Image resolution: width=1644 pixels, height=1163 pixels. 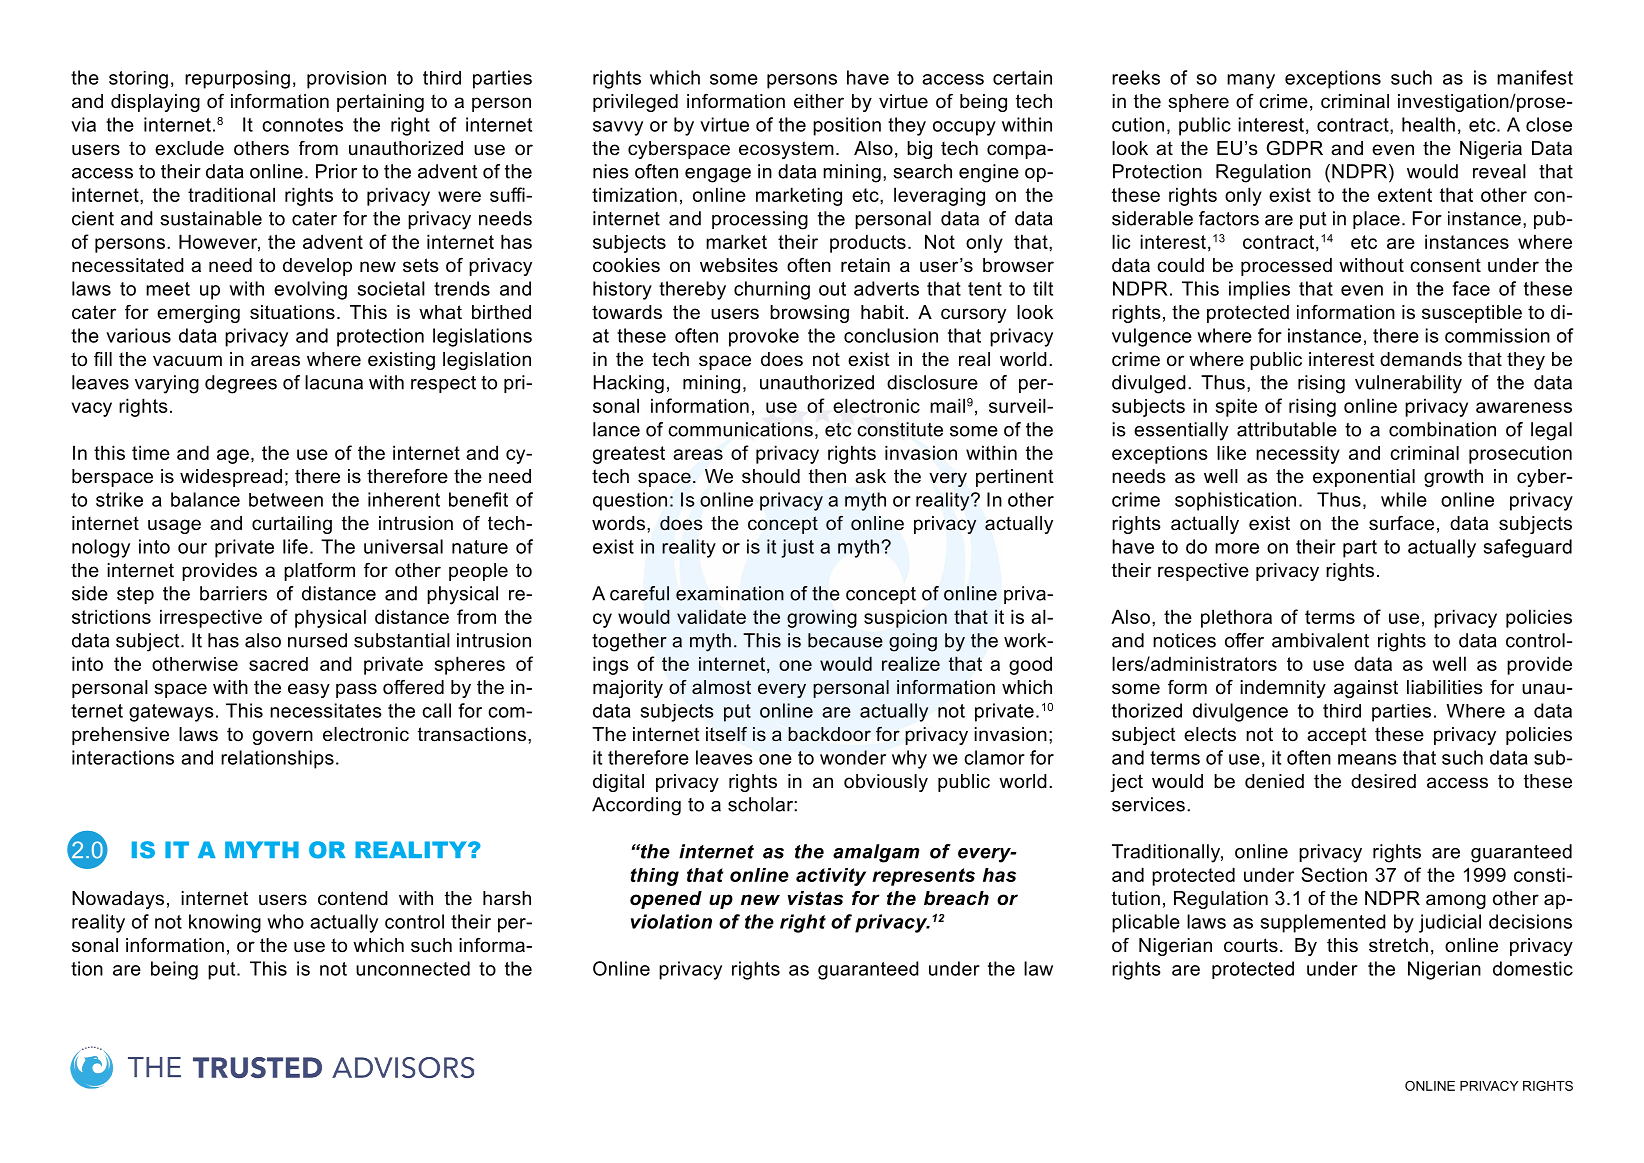 I want to click on knowing, so click(x=225, y=923).
